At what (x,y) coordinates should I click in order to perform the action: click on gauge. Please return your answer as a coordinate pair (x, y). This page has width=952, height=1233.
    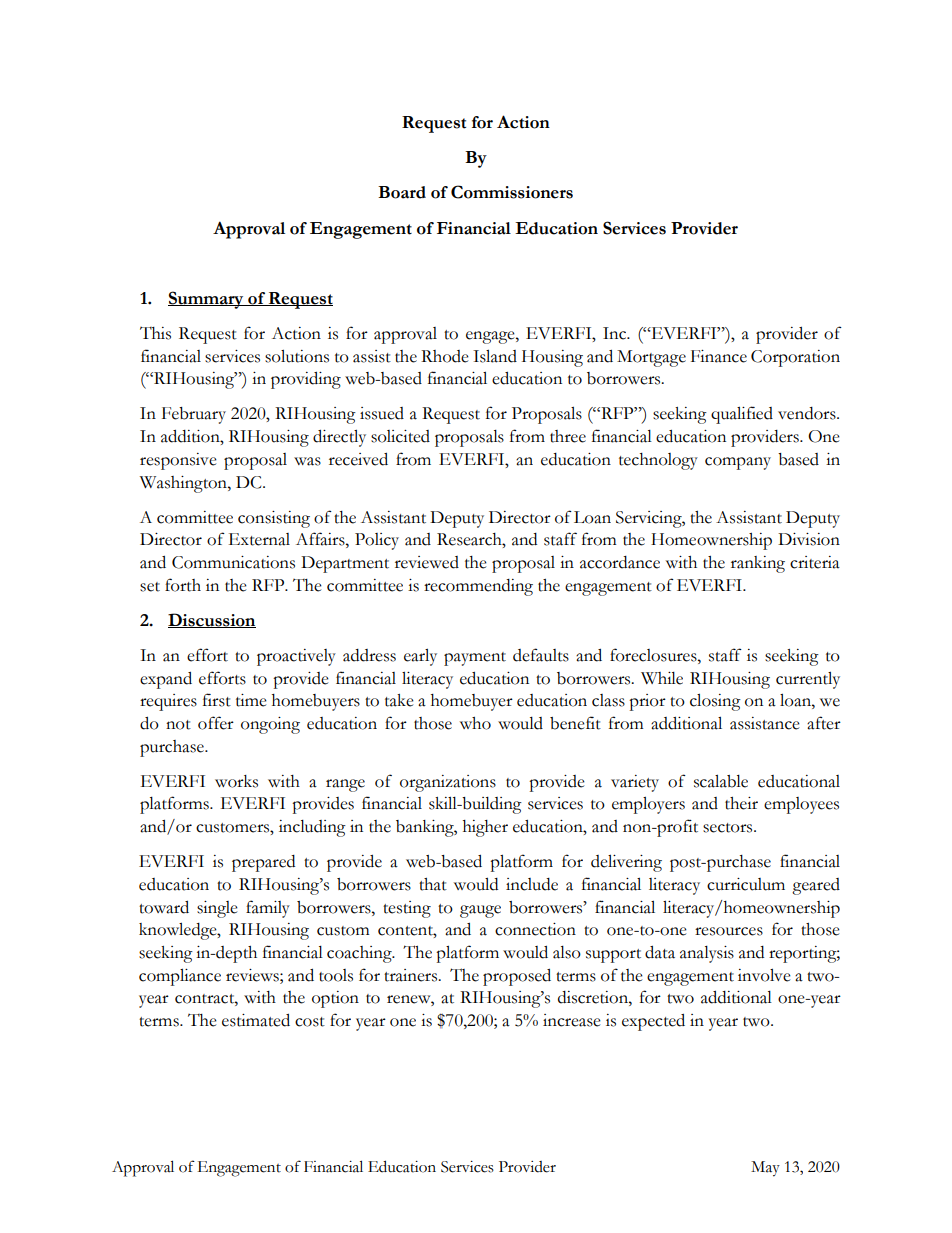
    Looking at the image, I should click on (480, 911).
